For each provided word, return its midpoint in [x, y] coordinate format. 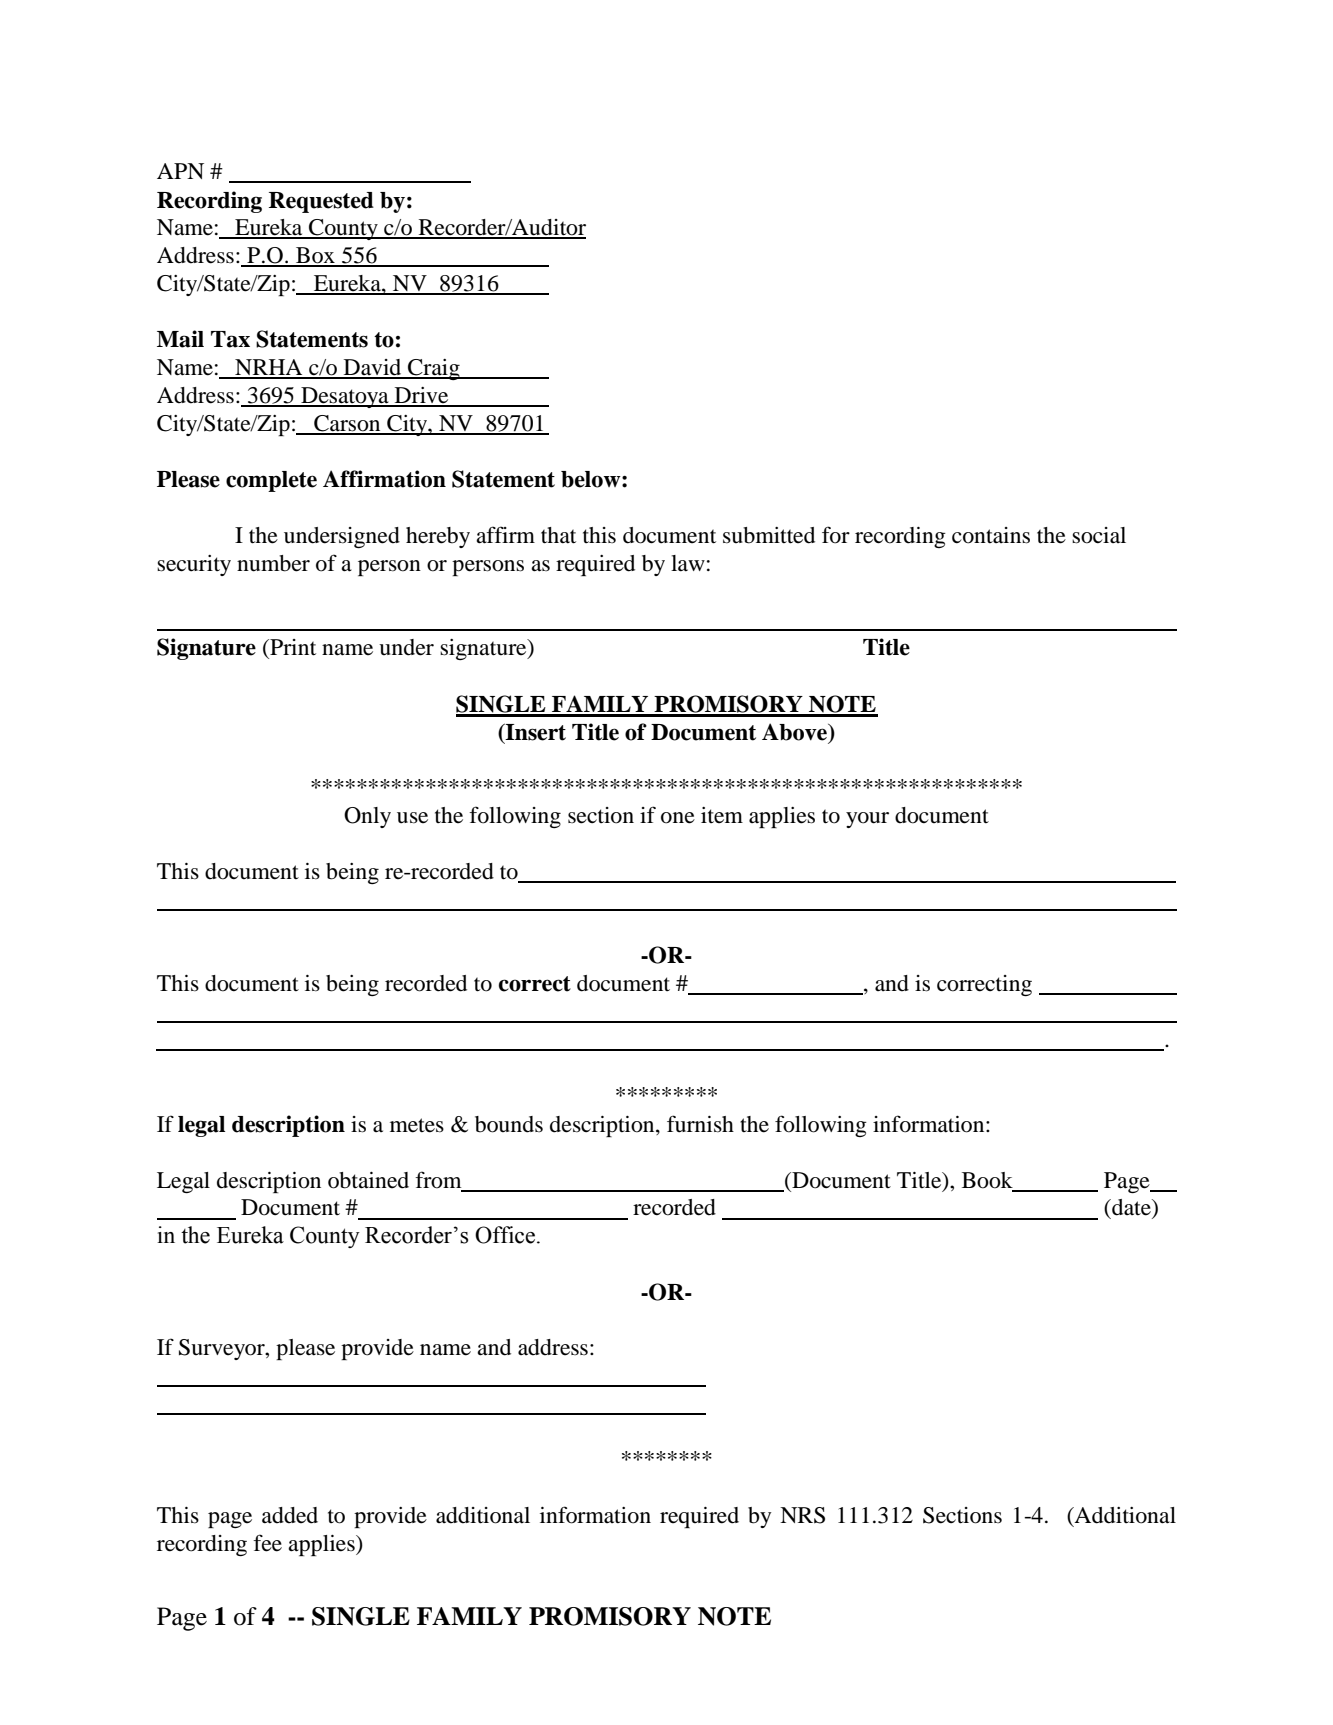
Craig [434, 369]
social [1099, 535]
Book [987, 1180]
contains [991, 535]
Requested [321, 202]
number [273, 563]
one [678, 818]
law [688, 563]
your [867, 820]
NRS [802, 1515]
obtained [368, 1180]
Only [367, 817]
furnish [700, 1124]
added [290, 1515]
